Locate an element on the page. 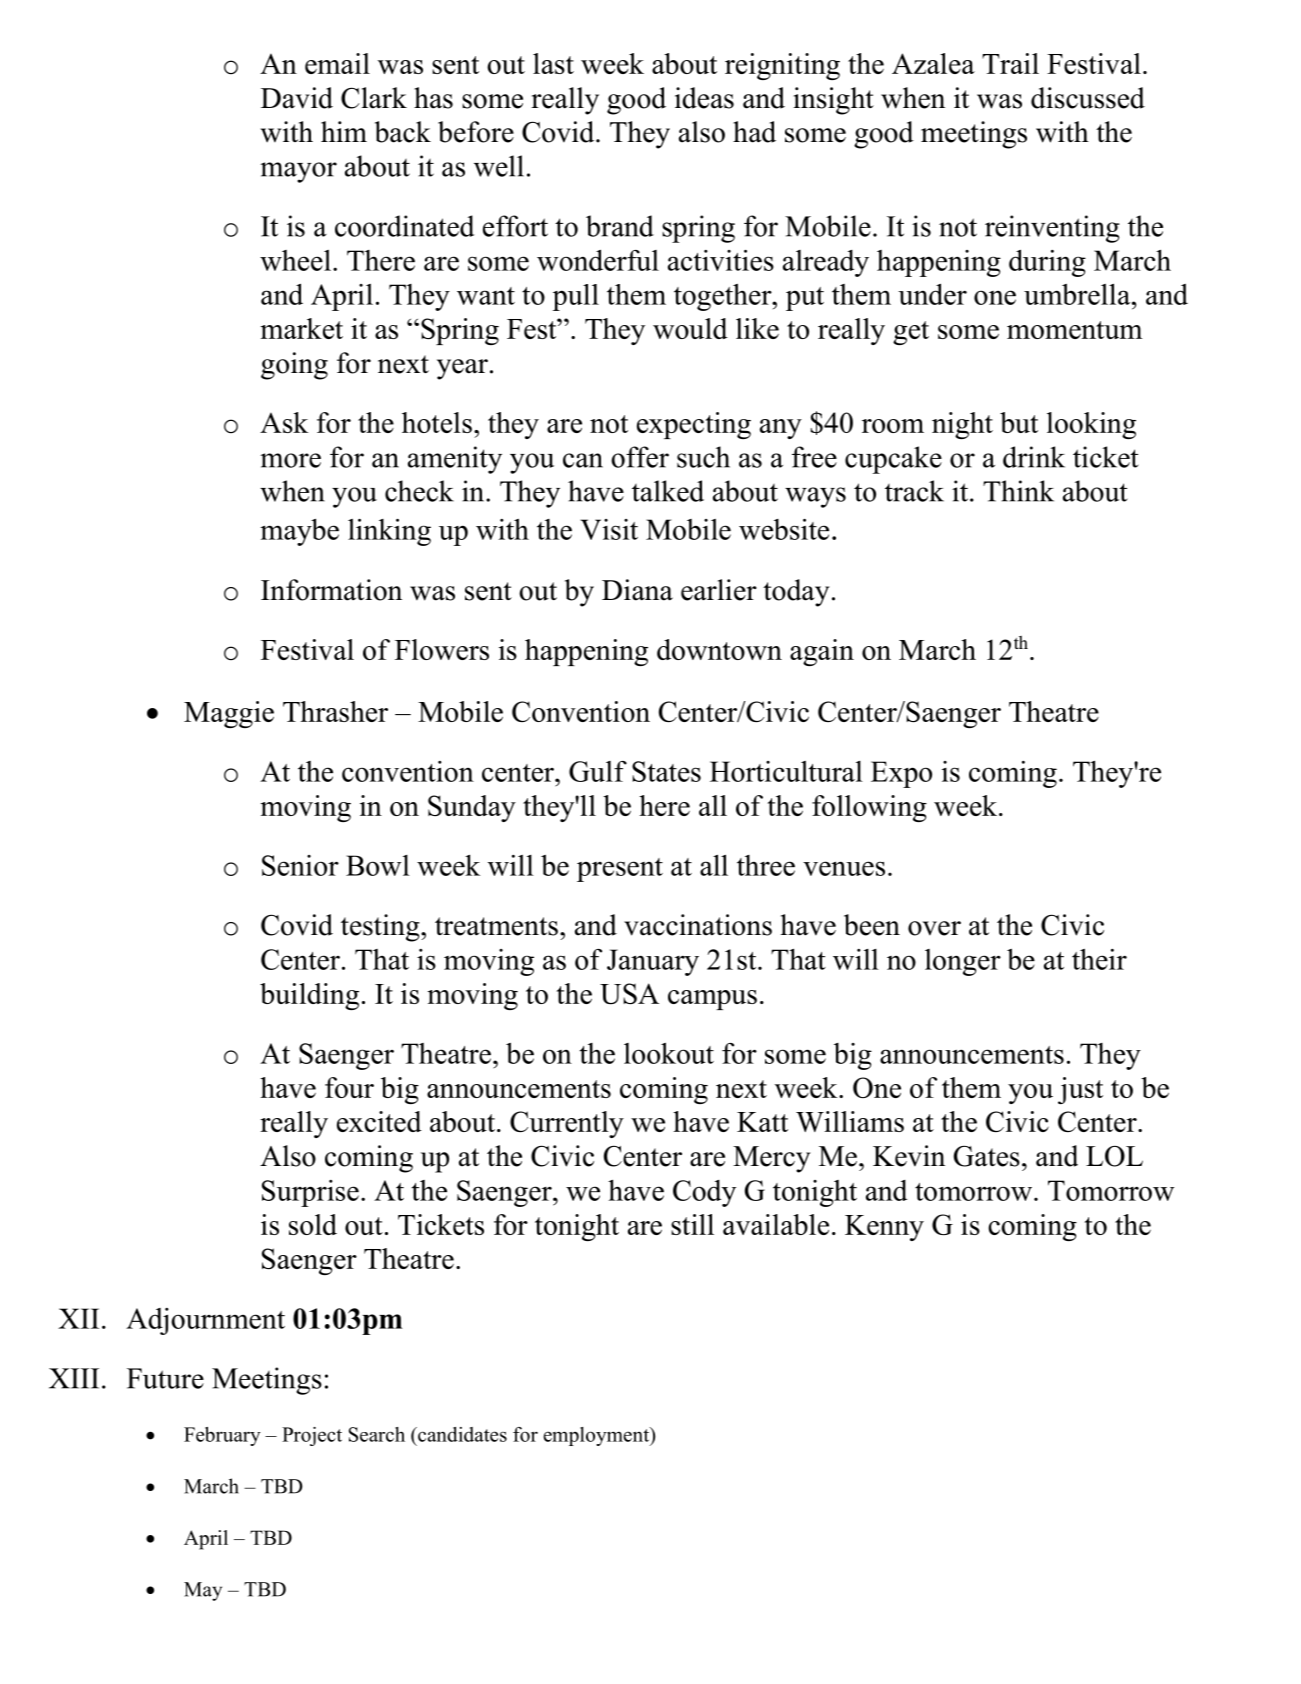 The width and height of the page is (1301, 1684). Future is located at coordinates (165, 1378).
